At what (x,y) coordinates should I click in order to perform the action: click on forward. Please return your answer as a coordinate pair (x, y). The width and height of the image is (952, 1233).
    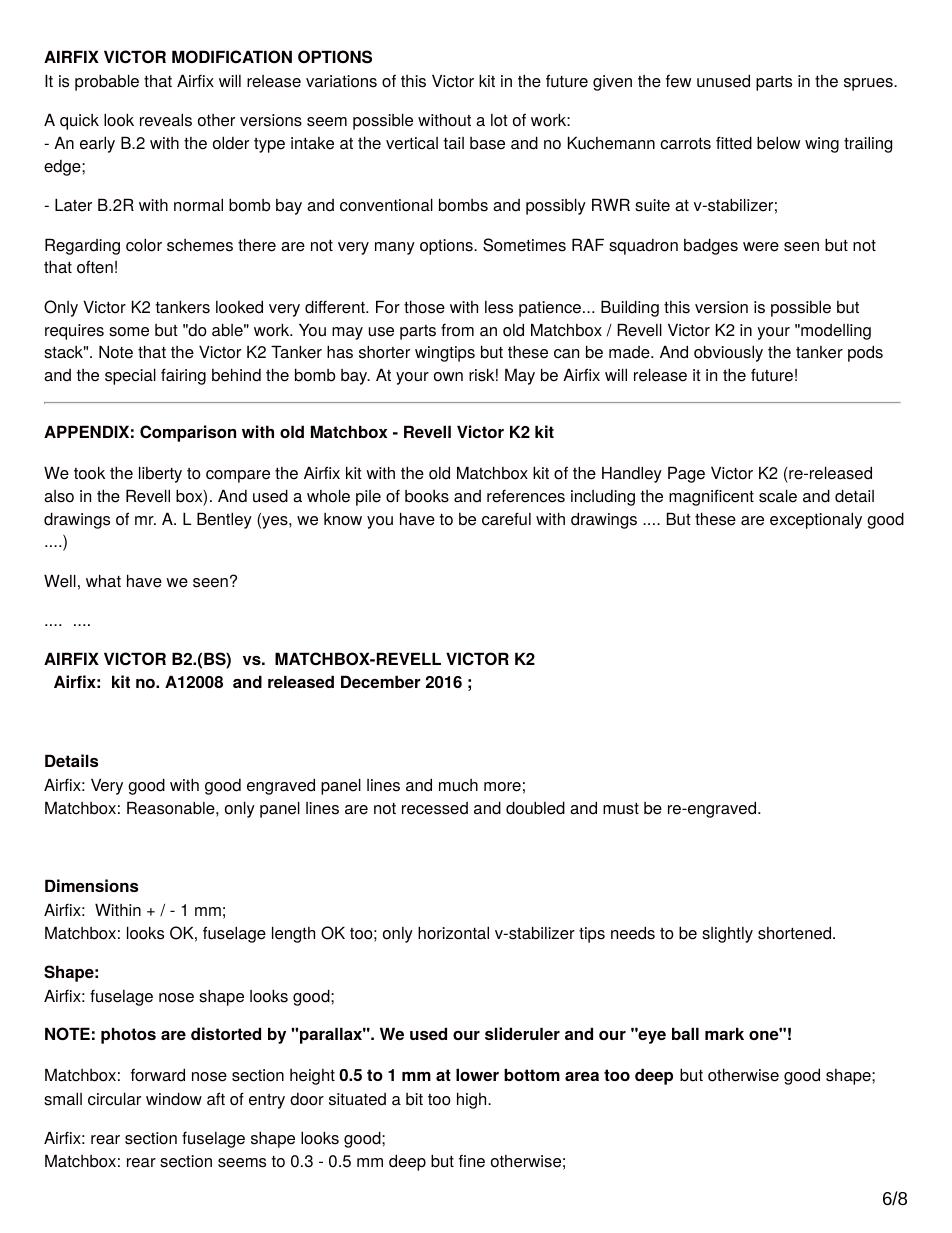
    Looking at the image, I should click on (158, 1075).
